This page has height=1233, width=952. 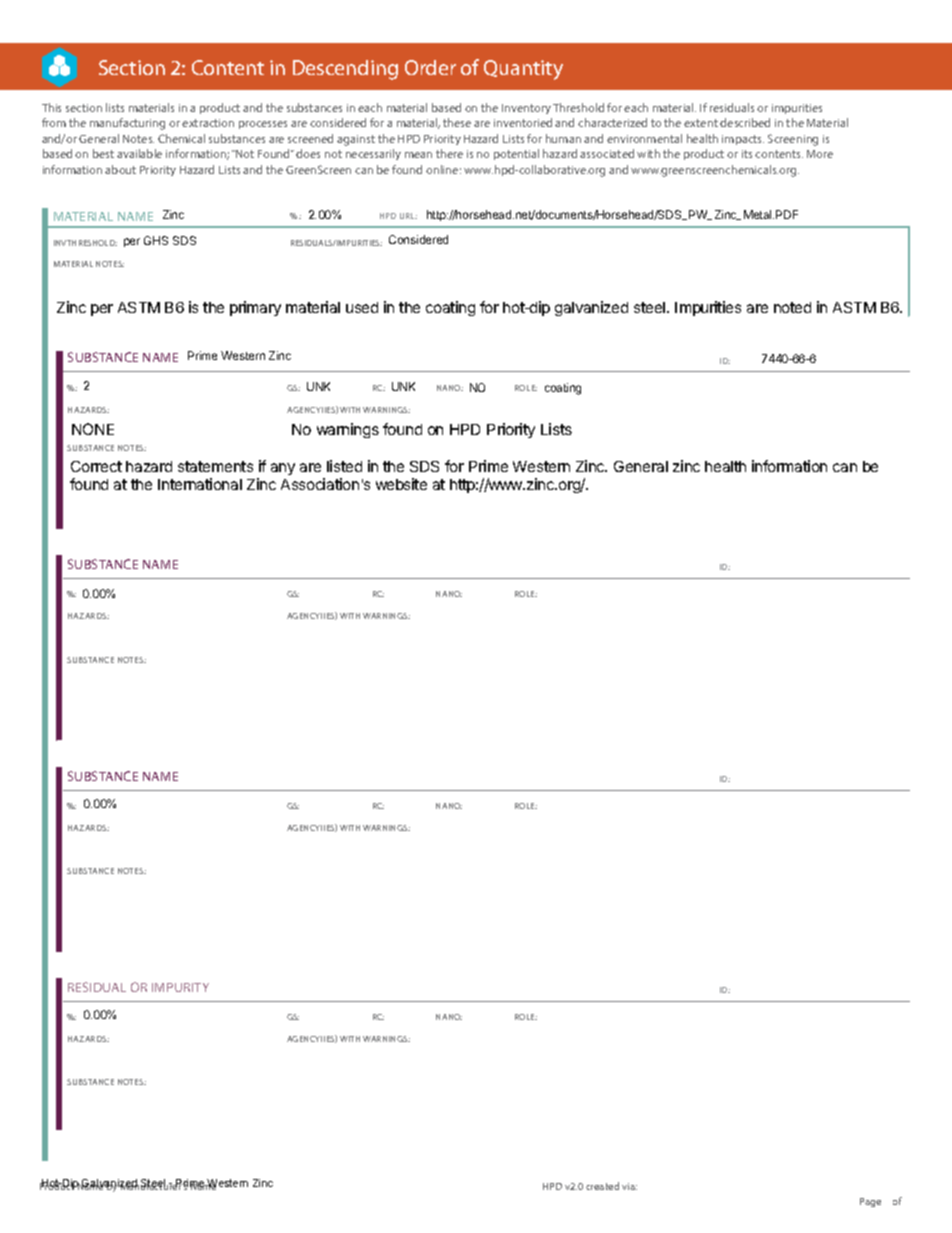 What do you see at coordinates (180, 987) in the page?
I see `IMPURITY` at bounding box center [180, 987].
